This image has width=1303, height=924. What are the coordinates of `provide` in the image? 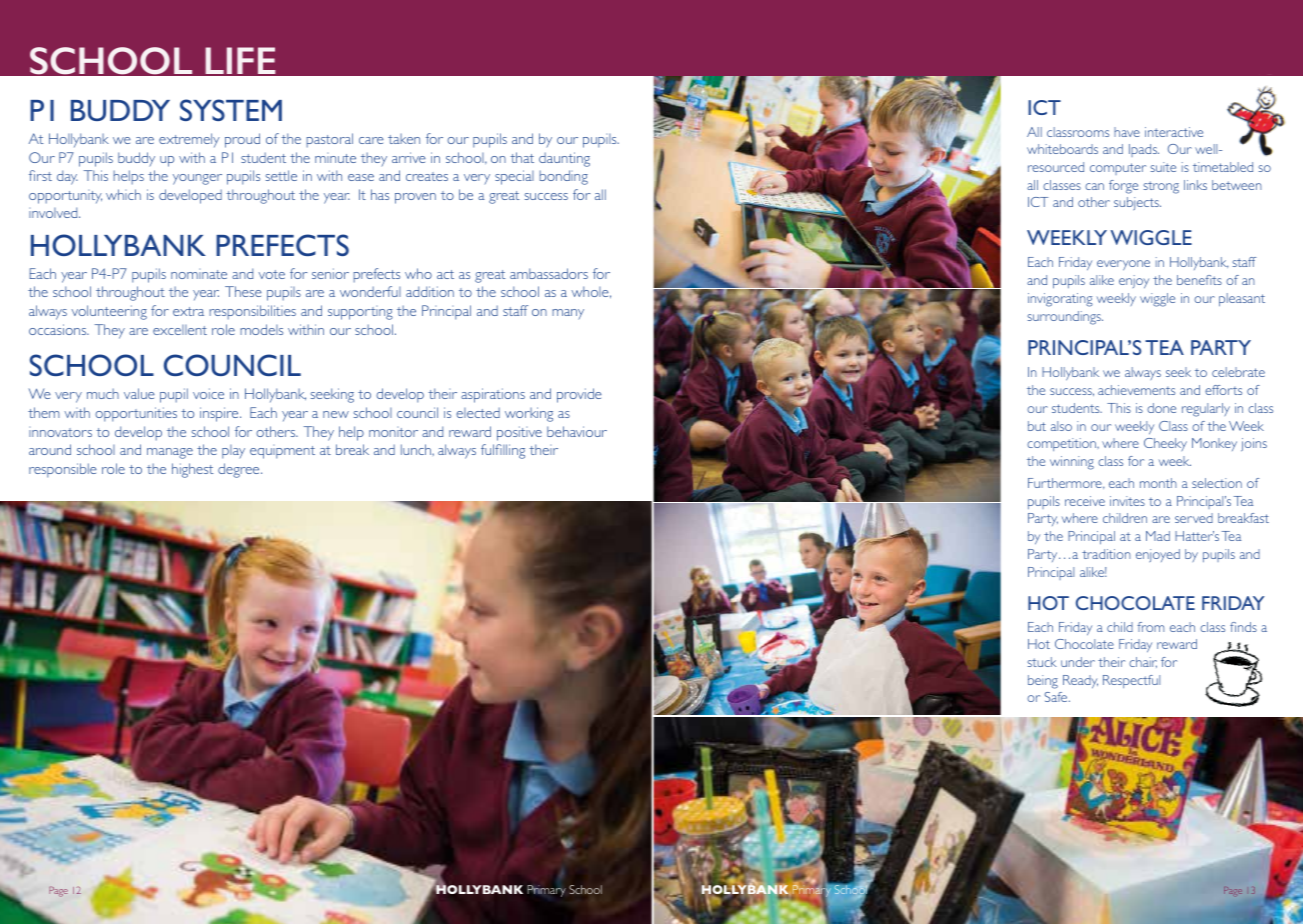 It's located at (579, 395).
